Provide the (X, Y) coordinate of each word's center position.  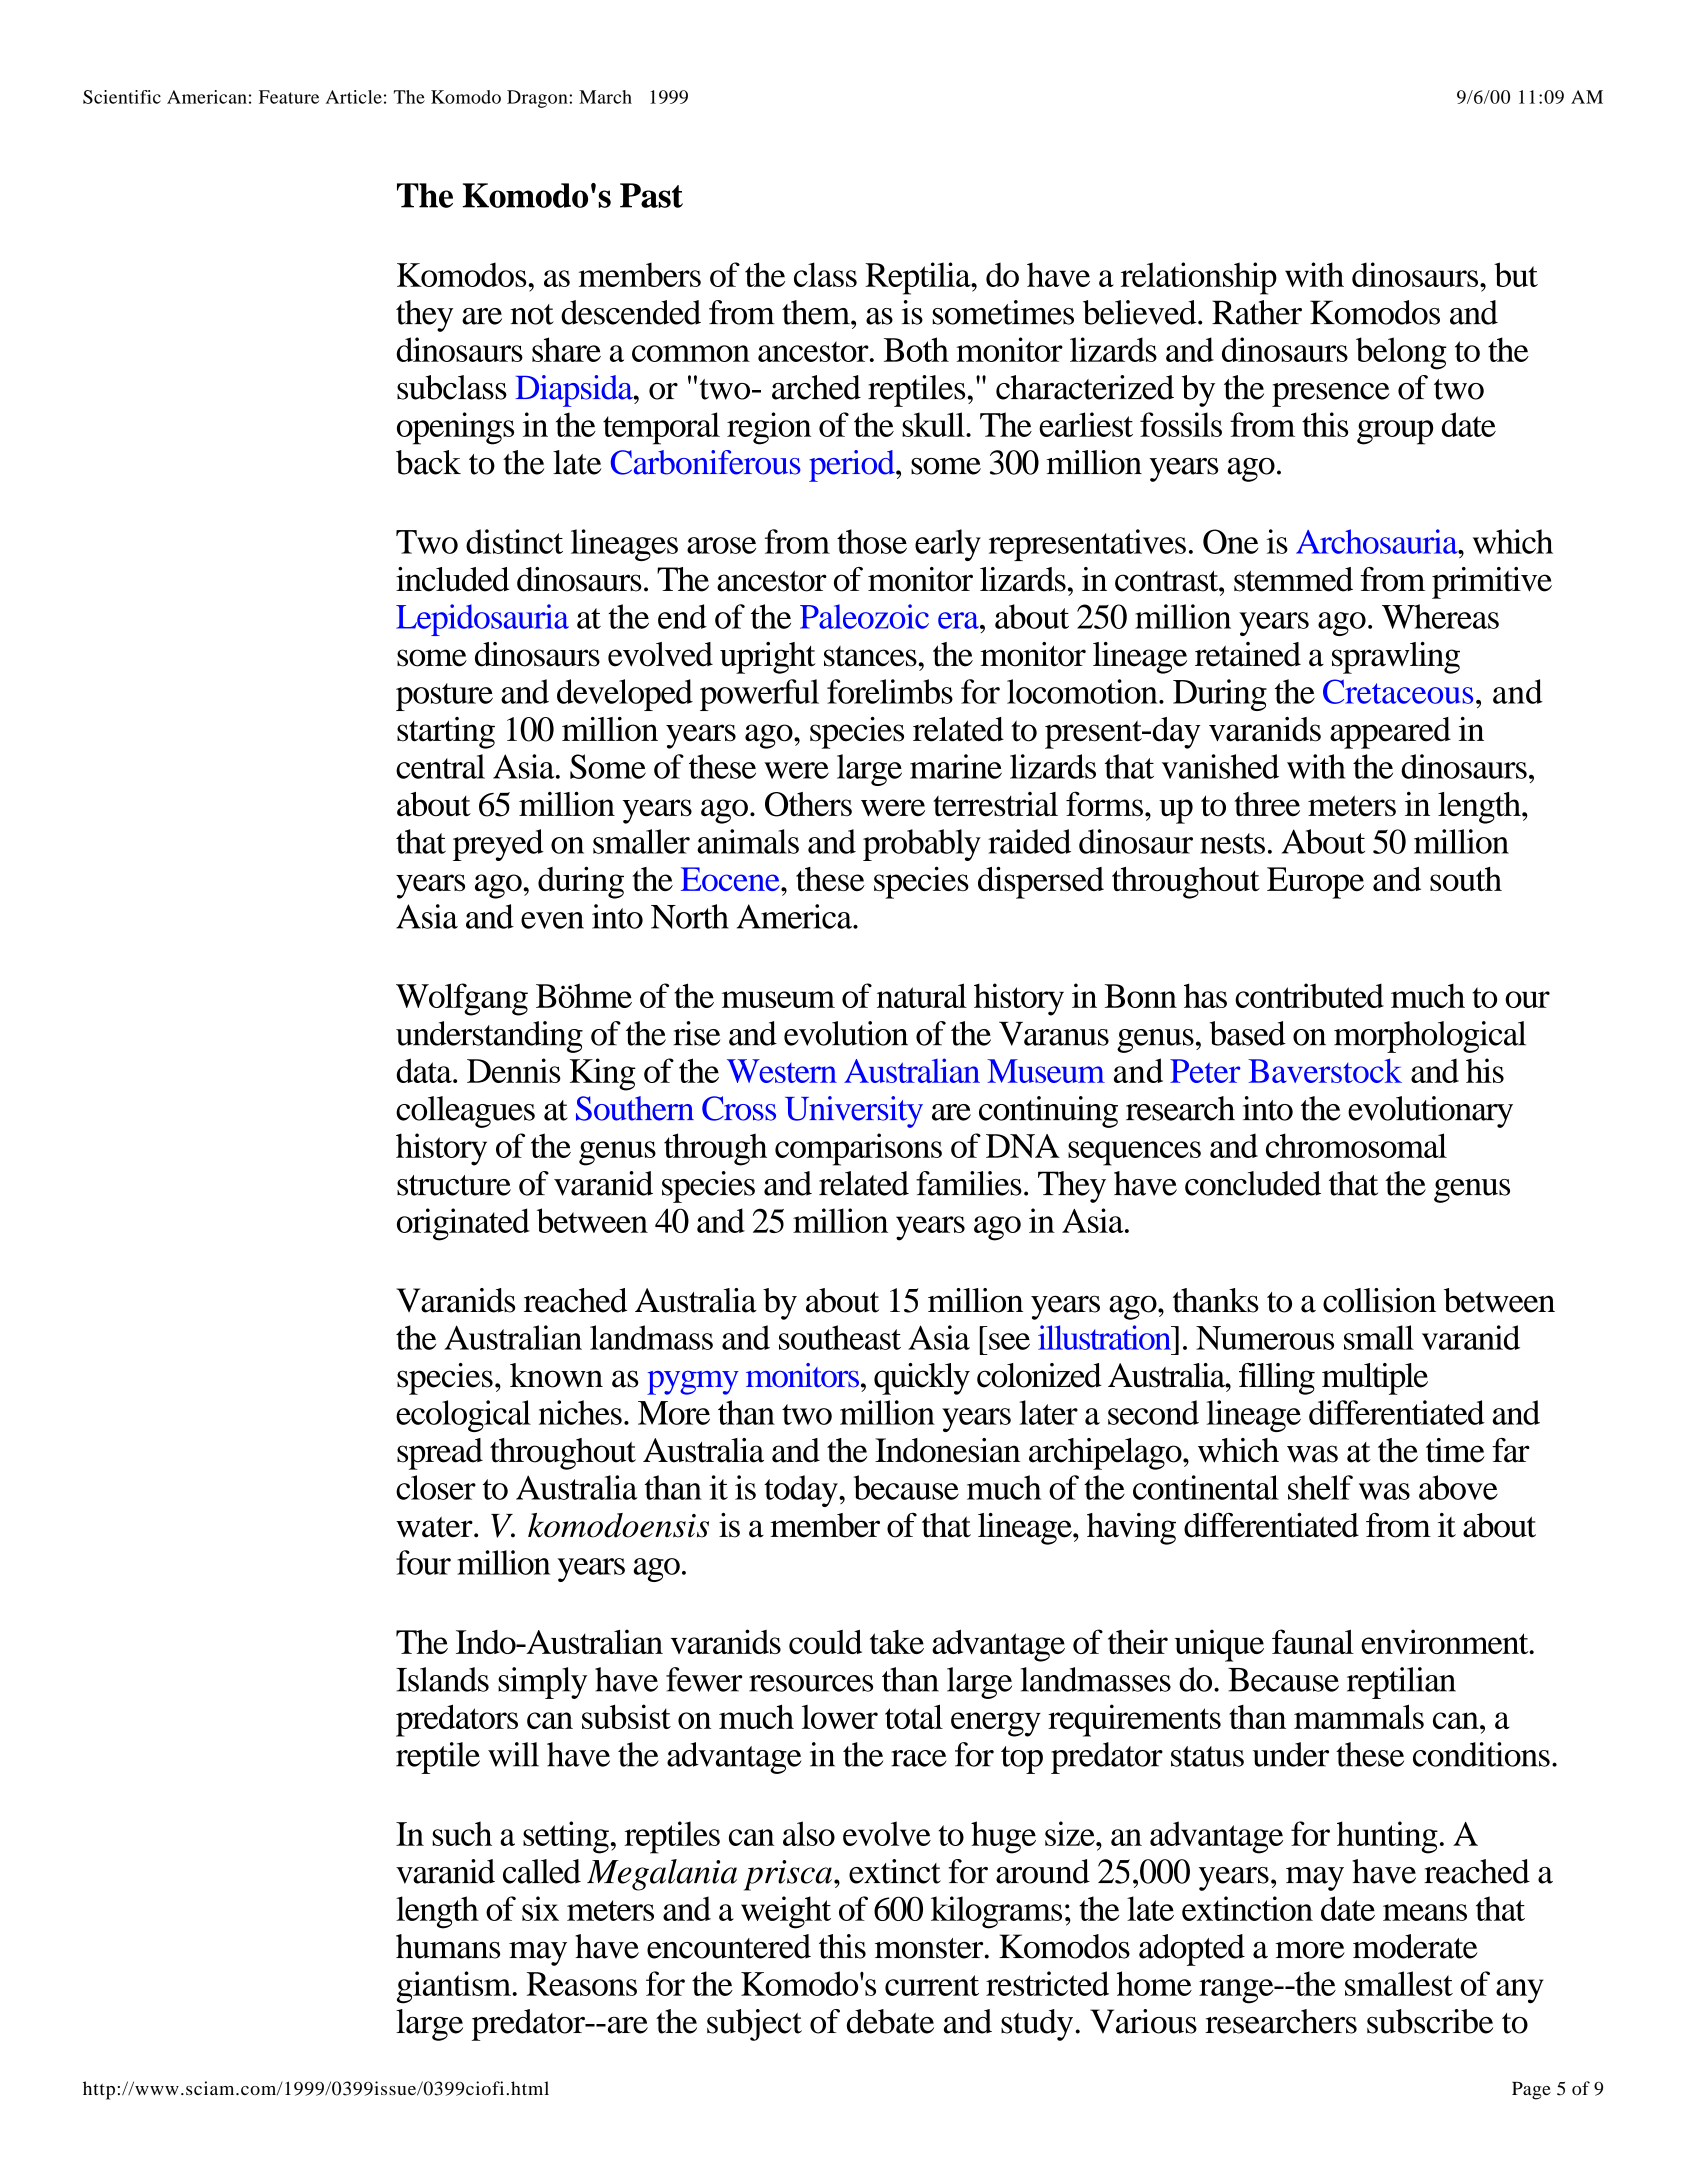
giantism (455, 1987)
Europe (1315, 883)
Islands (442, 1679)
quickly (922, 1379)
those (872, 541)
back (428, 462)
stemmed (1293, 579)
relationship (1199, 278)
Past (651, 195)
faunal (1313, 1641)
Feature (289, 97)
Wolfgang (462, 999)
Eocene (731, 879)
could (825, 1641)
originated (463, 1224)
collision (1379, 1300)
